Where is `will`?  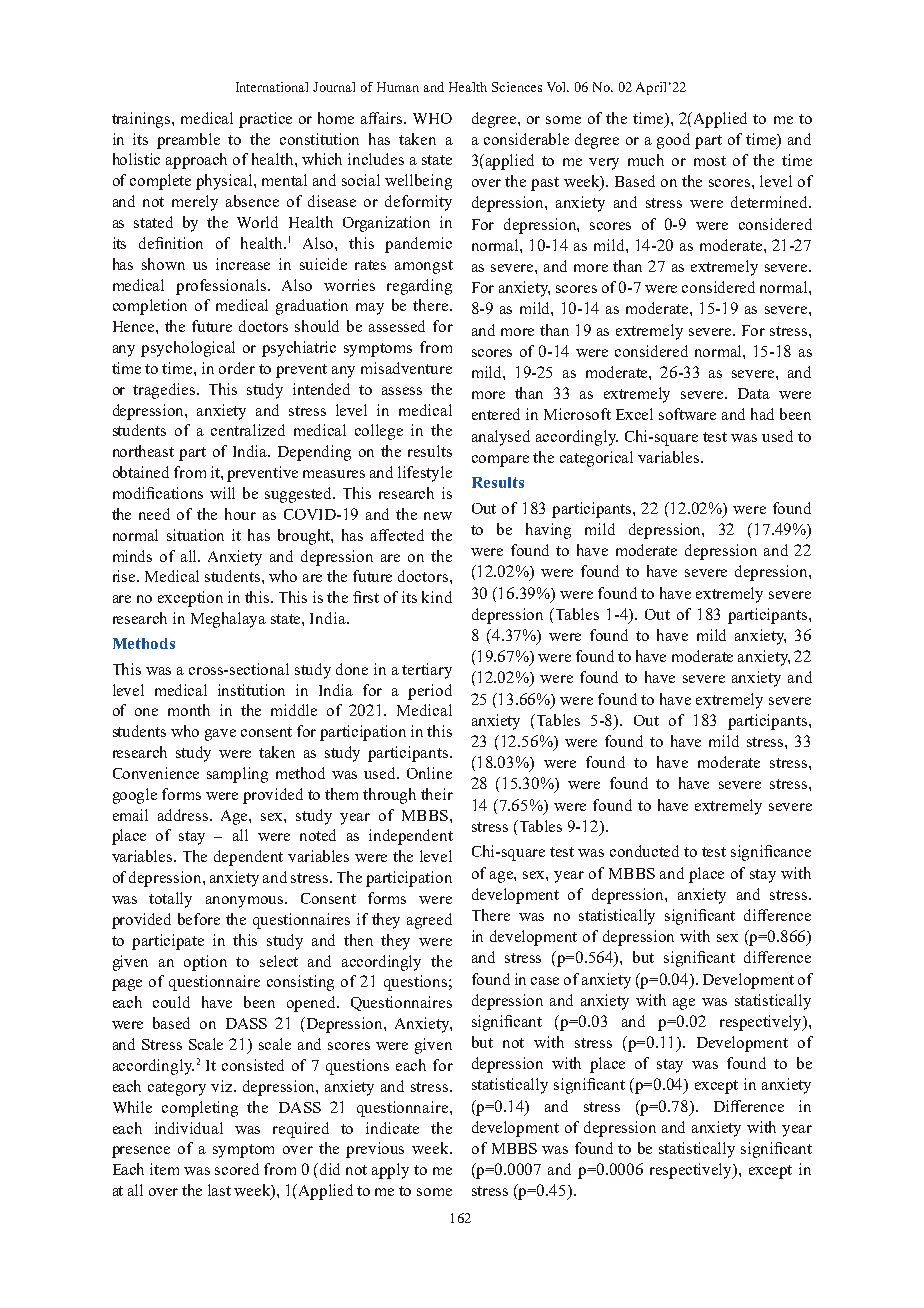 will is located at coordinates (222, 493).
